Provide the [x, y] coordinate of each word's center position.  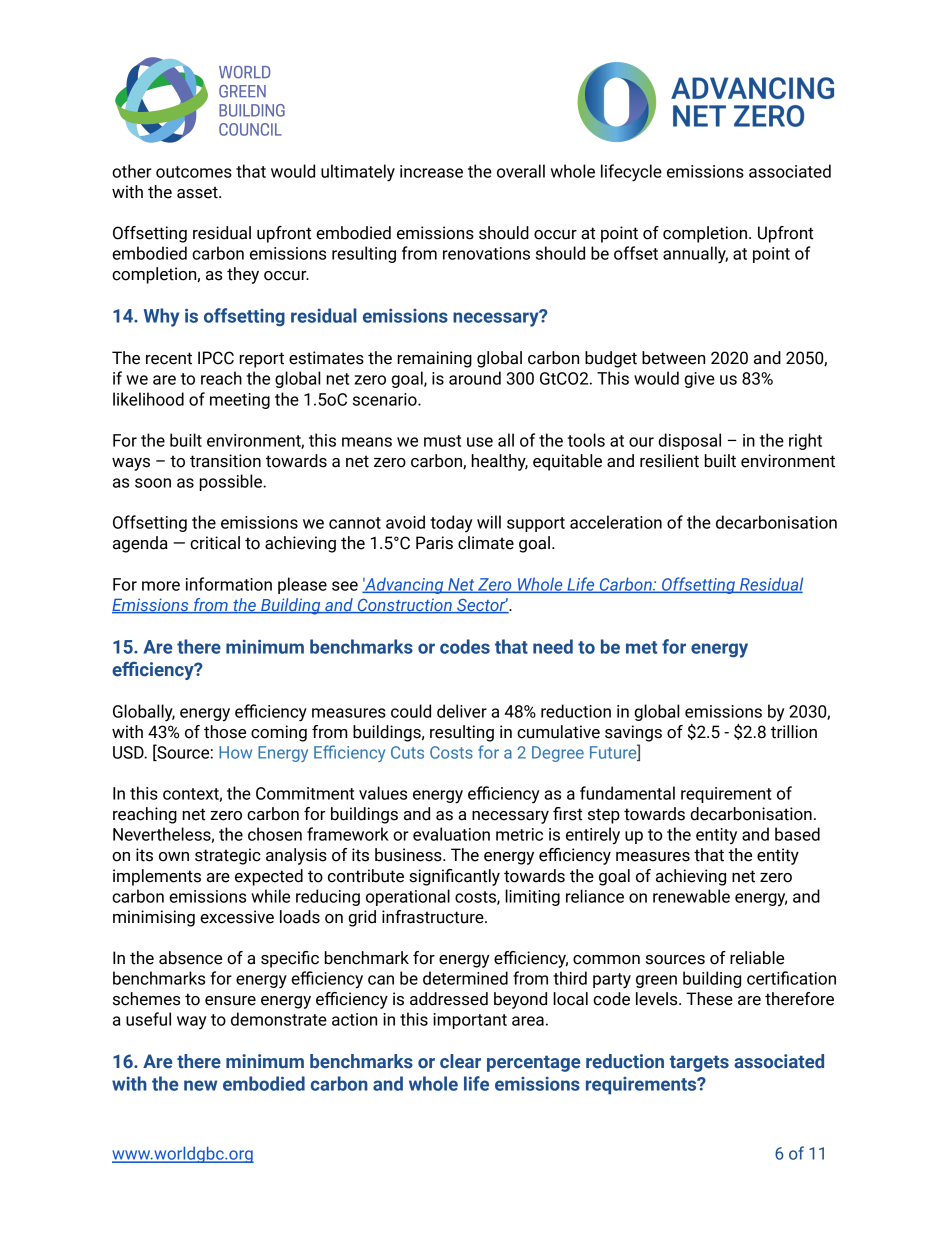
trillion [794, 732]
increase [431, 171]
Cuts [407, 752]
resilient [669, 461]
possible [232, 482]
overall [521, 171]
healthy [500, 462]
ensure [230, 1001]
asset [198, 192]
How [235, 752]
